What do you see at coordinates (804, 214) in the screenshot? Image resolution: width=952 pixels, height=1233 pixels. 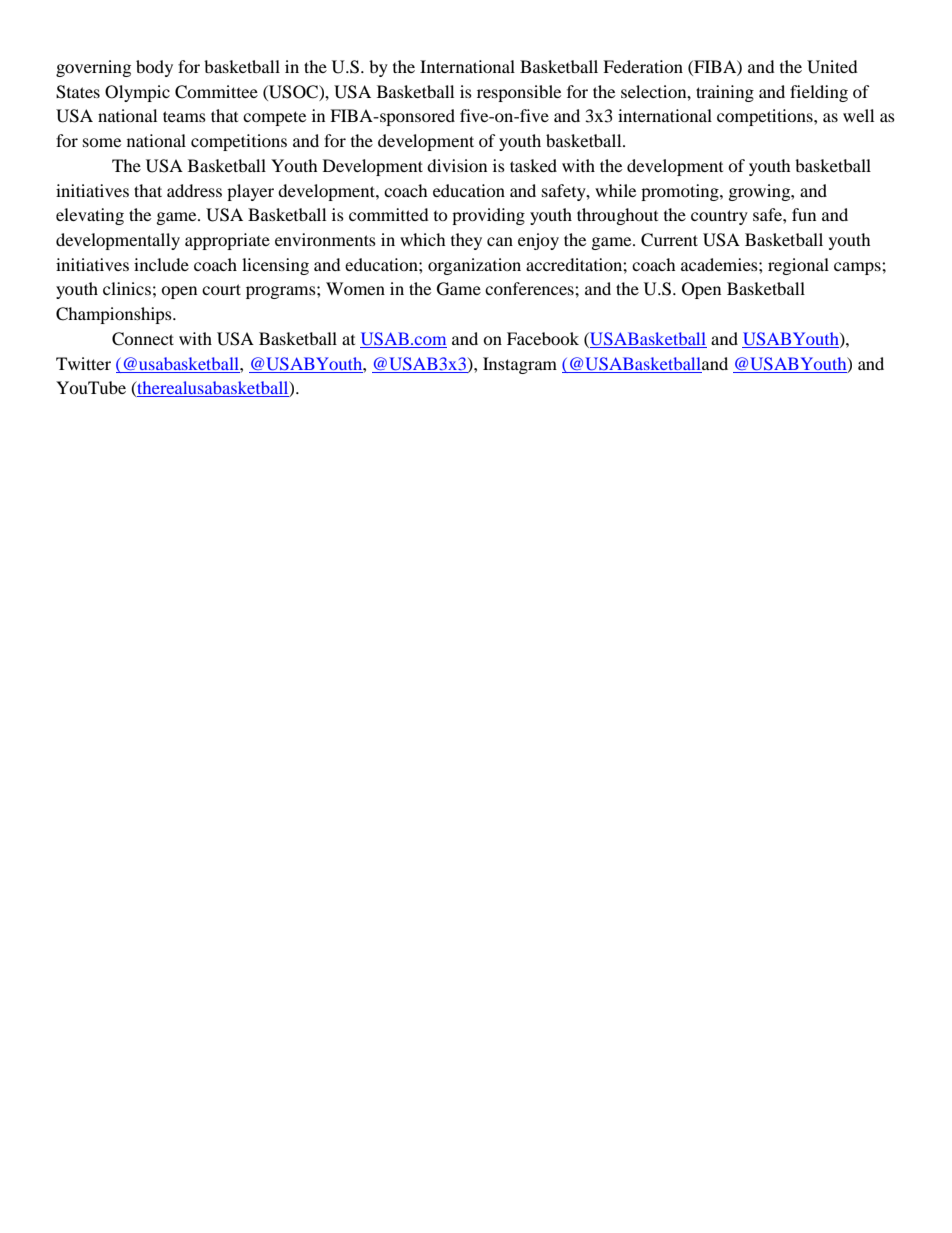 I see `fun` at bounding box center [804, 214].
